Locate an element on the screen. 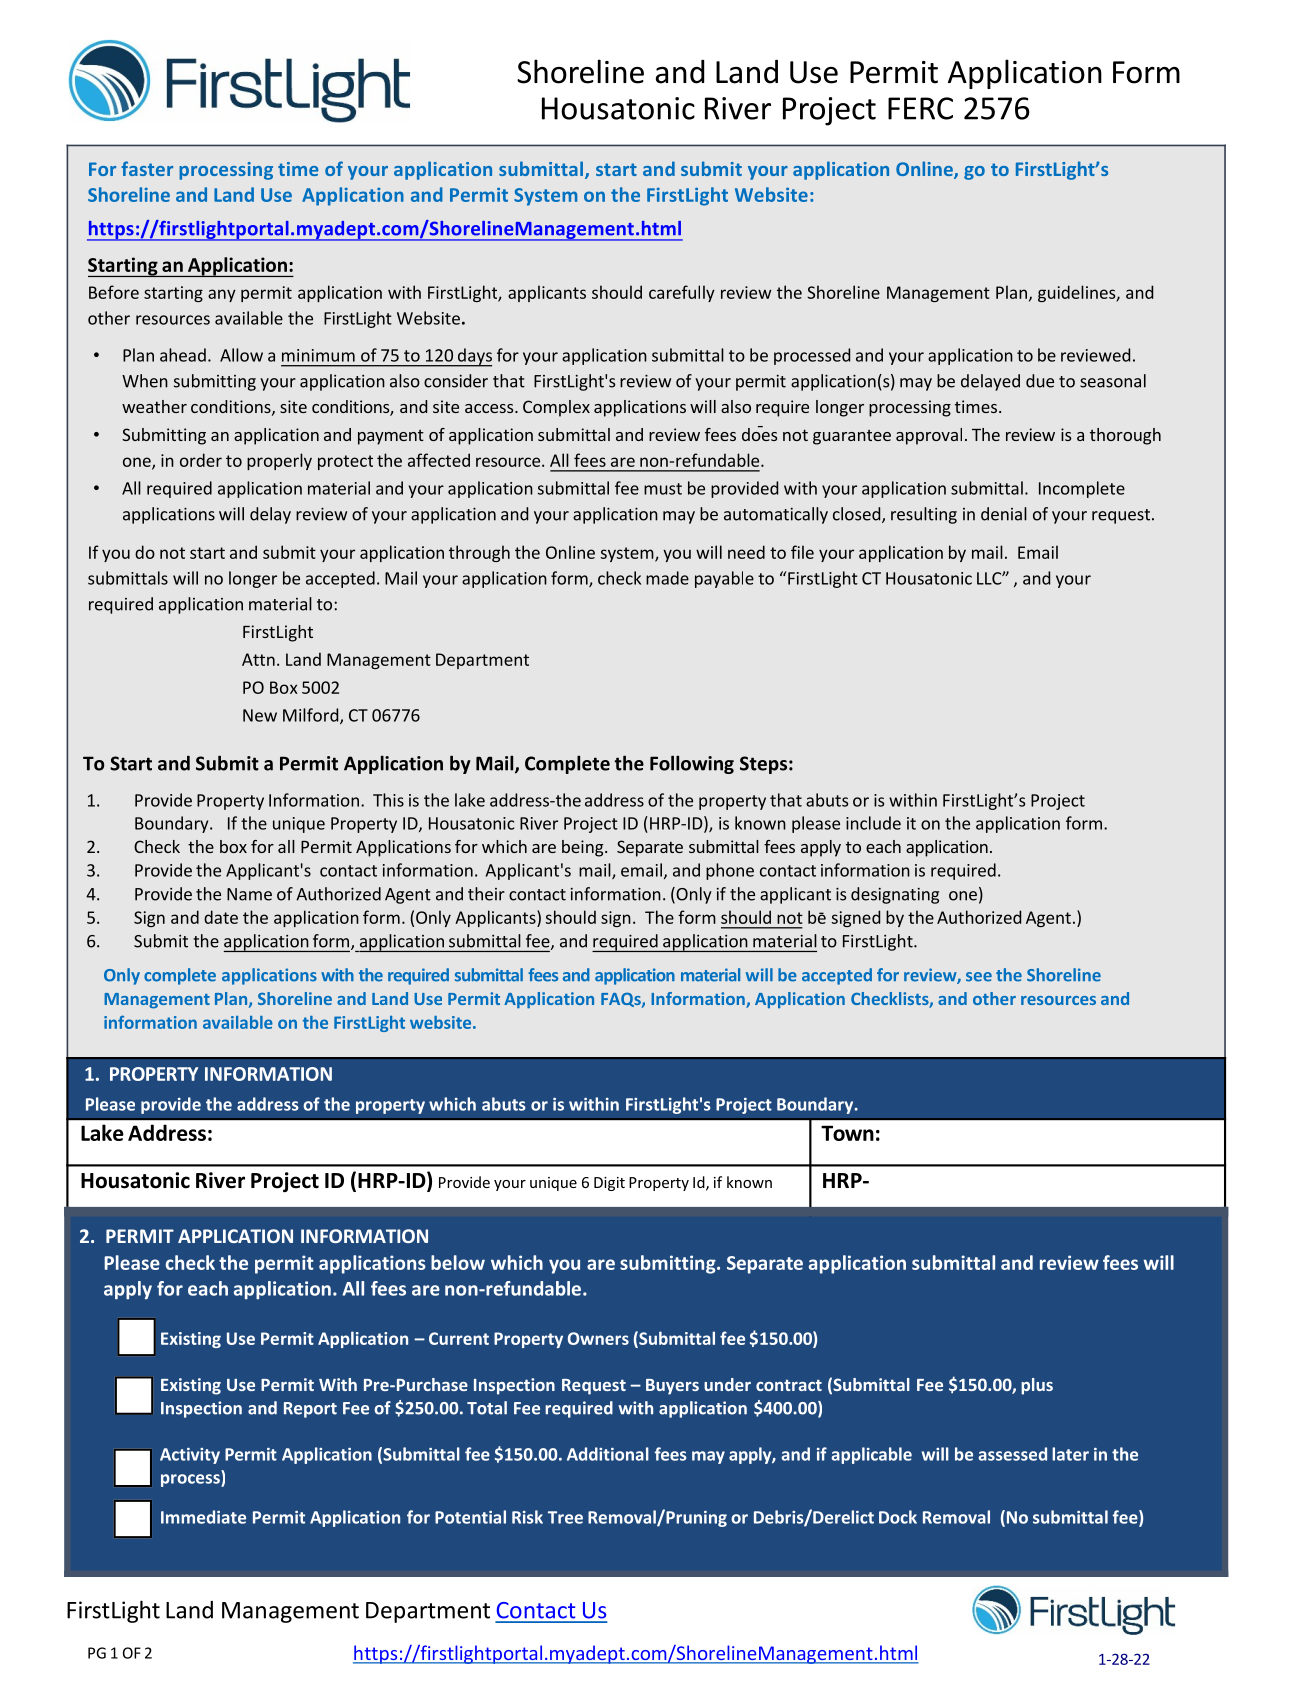  carefully is located at coordinates (682, 293).
